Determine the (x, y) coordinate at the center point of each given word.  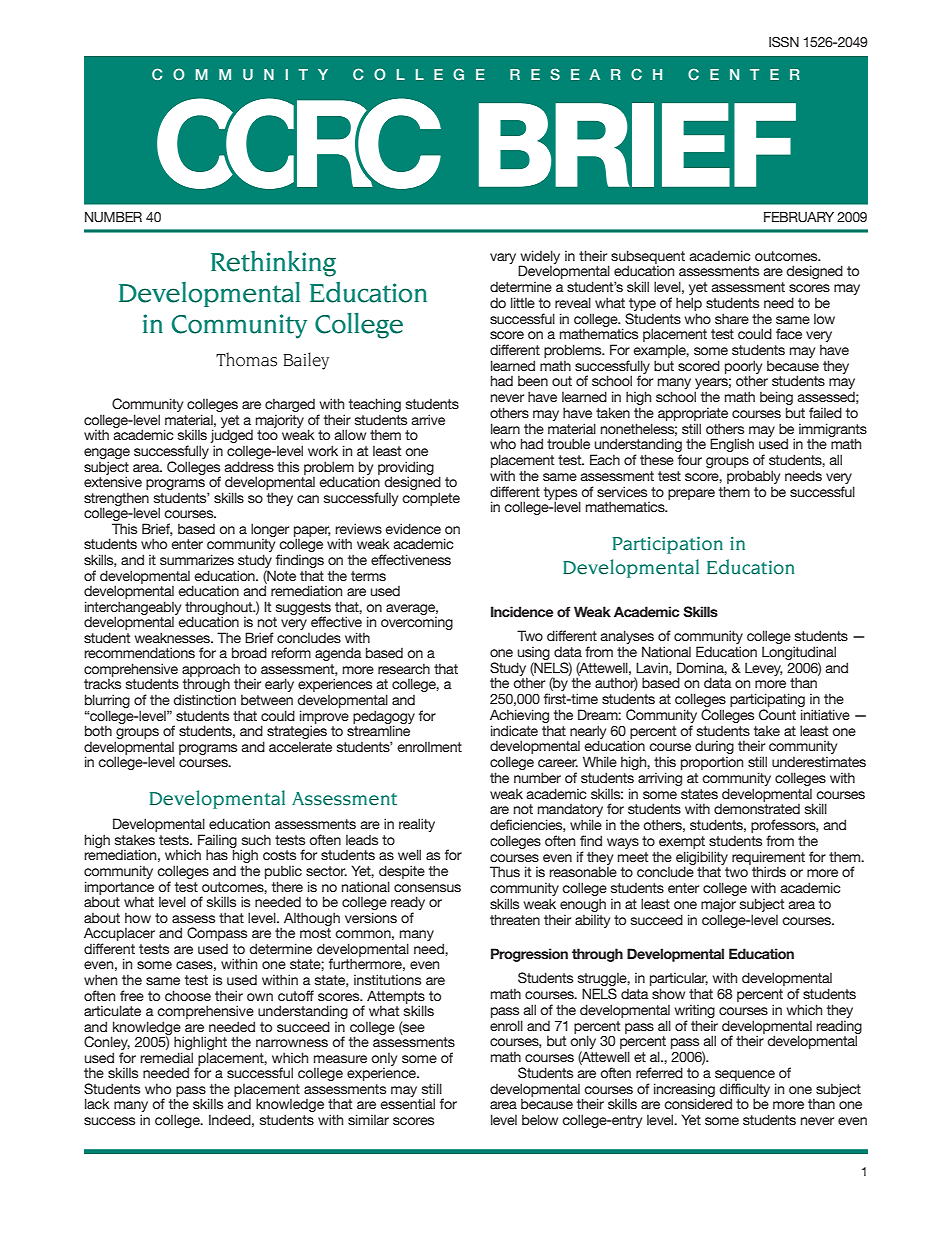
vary (503, 258)
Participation (668, 545)
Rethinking (273, 264)
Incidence (522, 611)
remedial (166, 1057)
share (732, 318)
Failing (217, 842)
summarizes (197, 559)
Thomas (246, 359)
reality (417, 825)
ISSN (784, 42)
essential (407, 1103)
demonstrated (757, 809)
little (523, 302)
